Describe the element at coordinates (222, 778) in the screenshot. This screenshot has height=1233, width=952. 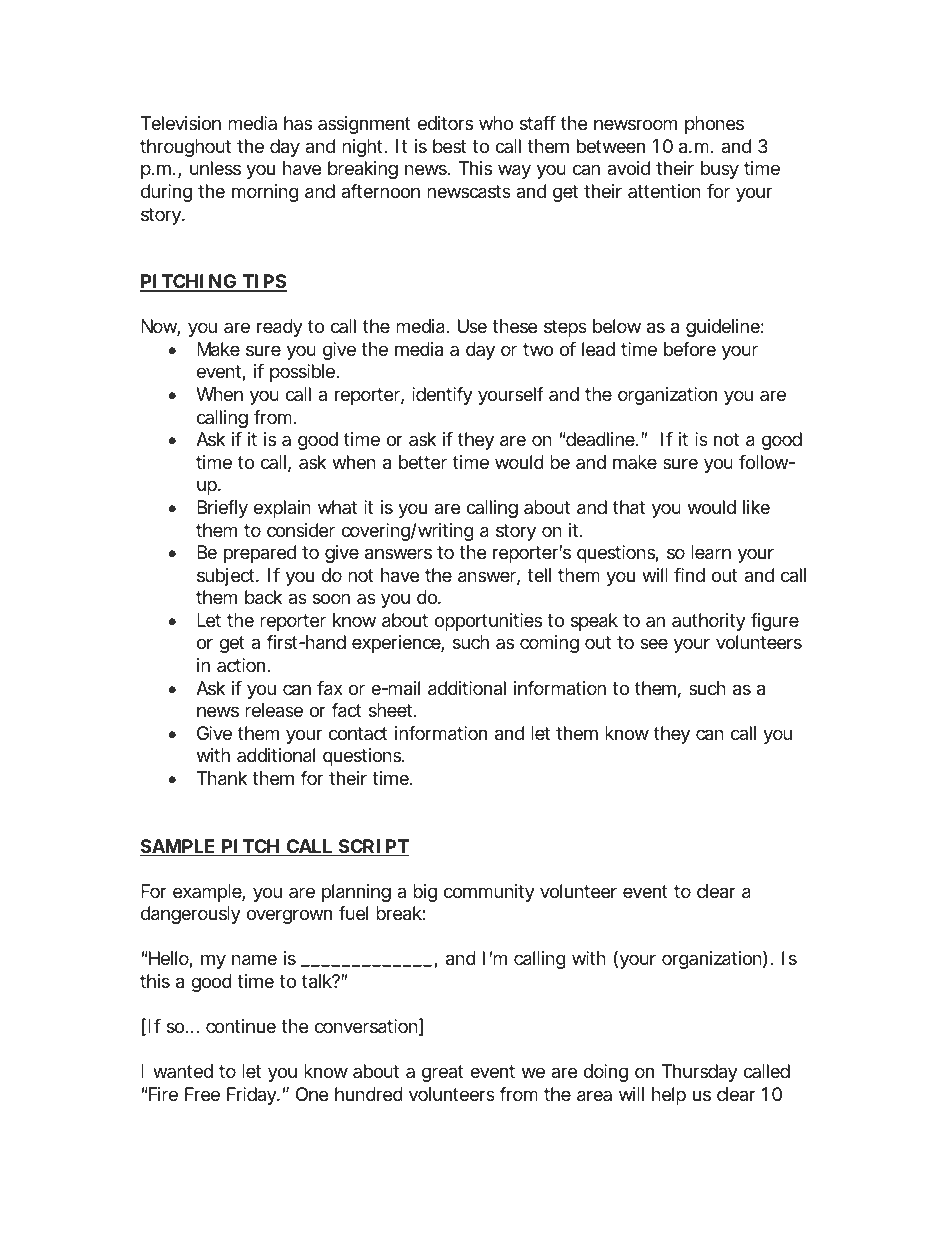
I see `Thank` at that location.
